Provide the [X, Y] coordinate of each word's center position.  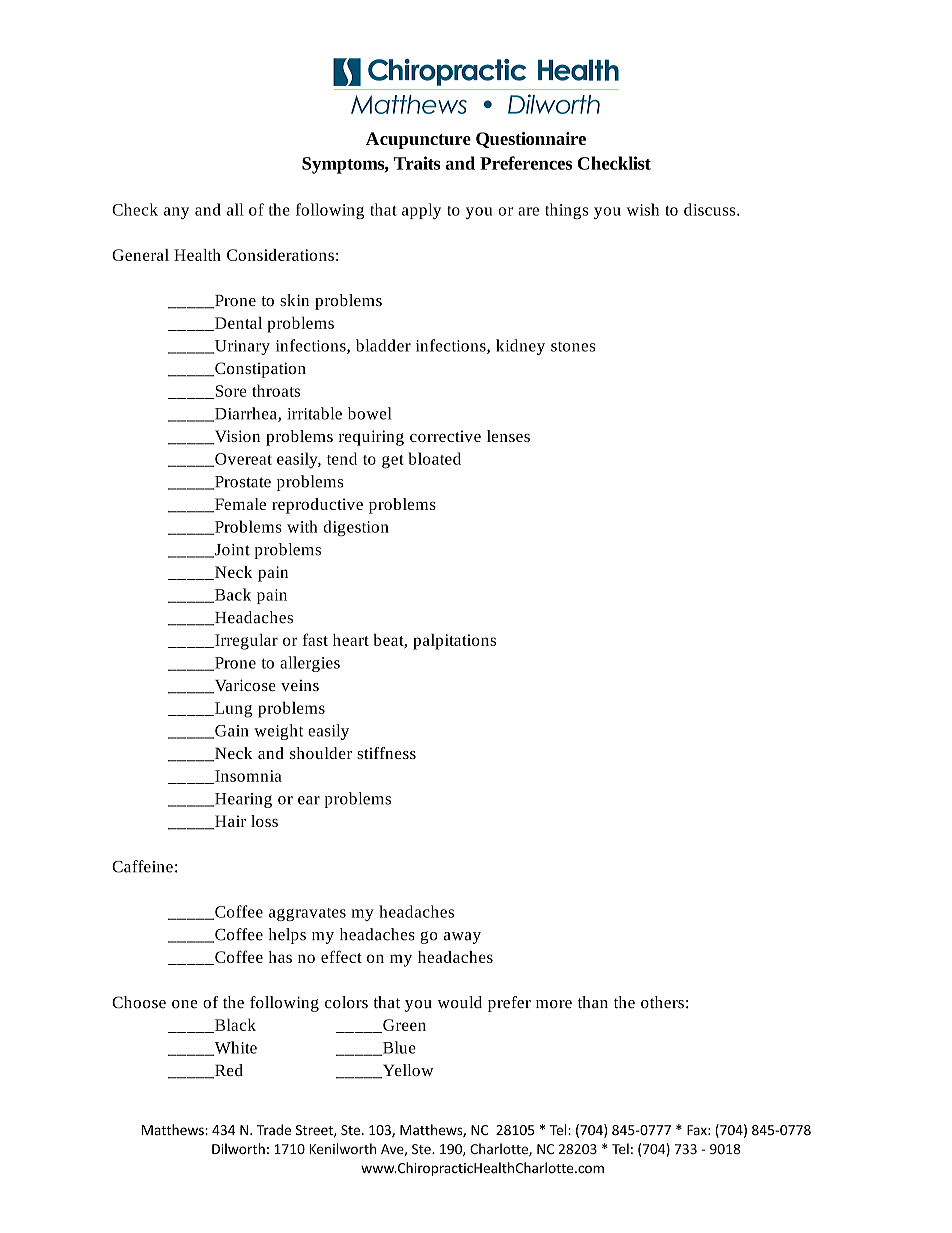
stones [573, 347]
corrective [445, 436]
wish [642, 209]
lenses [508, 436]
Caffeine [142, 866]
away [462, 938]
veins [300, 685]
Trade [274, 1129]
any [176, 213]
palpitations [454, 642]
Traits [417, 163]
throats [276, 390]
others [662, 1002]
